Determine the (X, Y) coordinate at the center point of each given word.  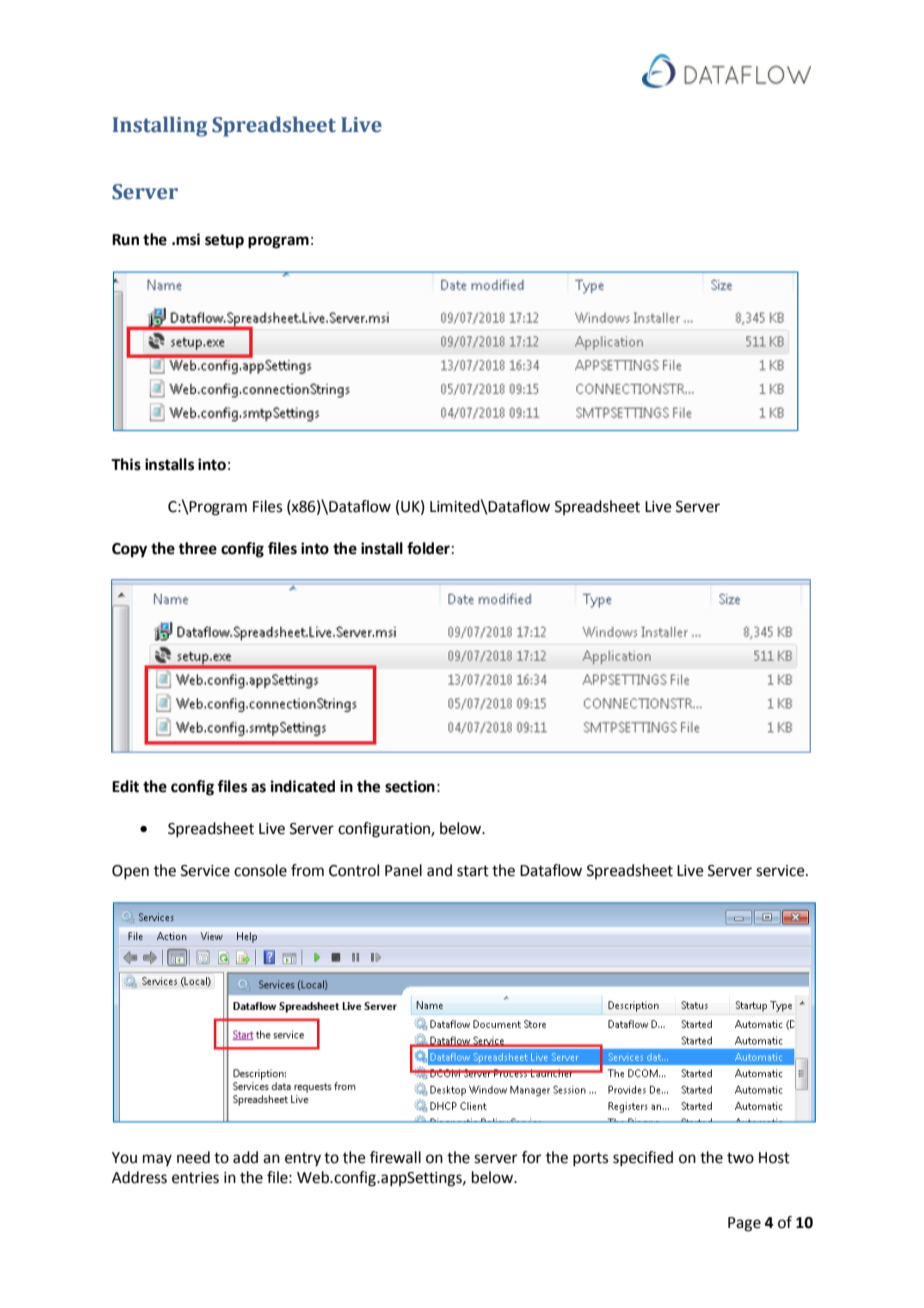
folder (428, 548)
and (439, 870)
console (260, 870)
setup (224, 241)
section (410, 786)
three (197, 548)
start (473, 871)
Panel (403, 870)
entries (195, 1178)
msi (188, 239)
